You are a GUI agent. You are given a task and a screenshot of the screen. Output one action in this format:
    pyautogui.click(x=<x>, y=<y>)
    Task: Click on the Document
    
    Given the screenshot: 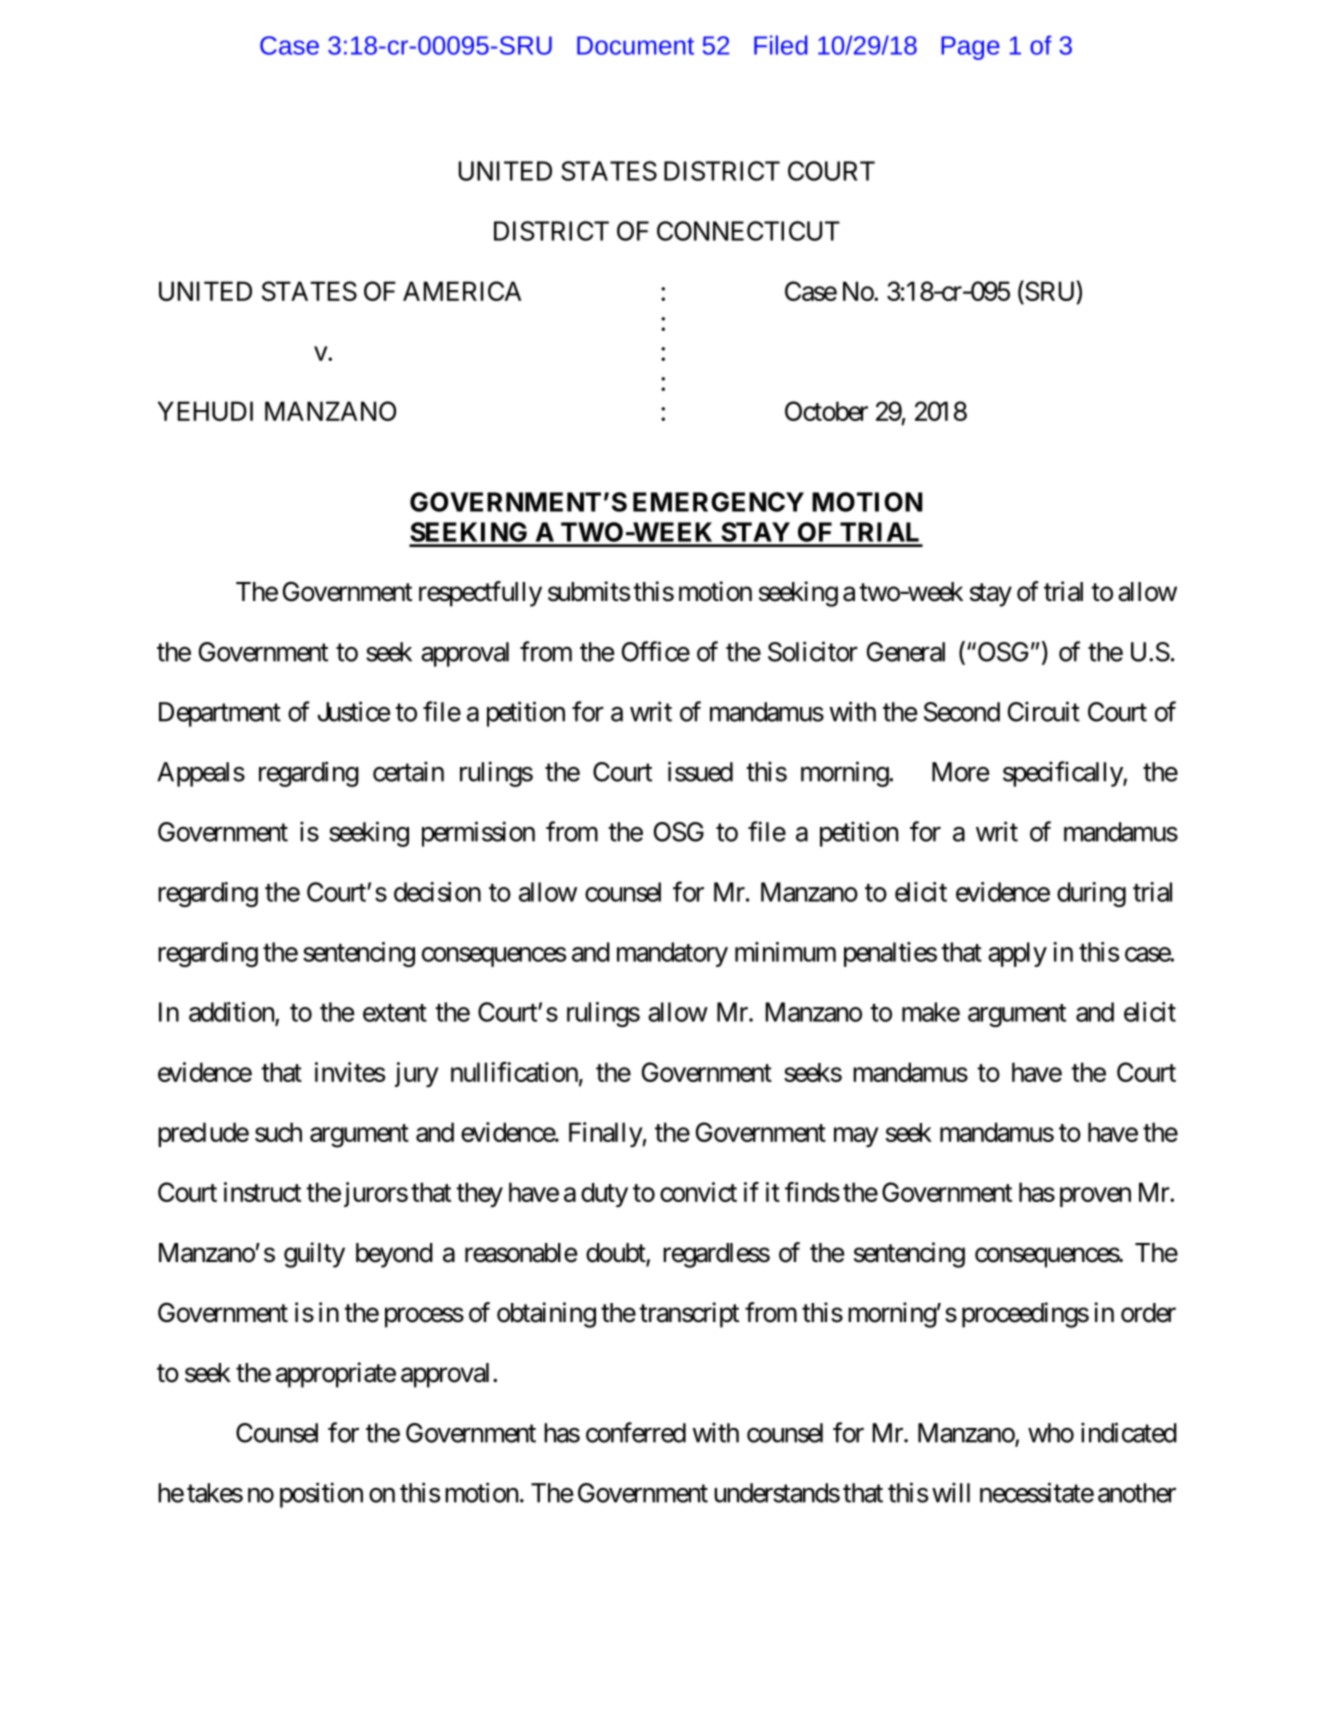 What is the action you would take?
    pyautogui.click(x=635, y=45)
